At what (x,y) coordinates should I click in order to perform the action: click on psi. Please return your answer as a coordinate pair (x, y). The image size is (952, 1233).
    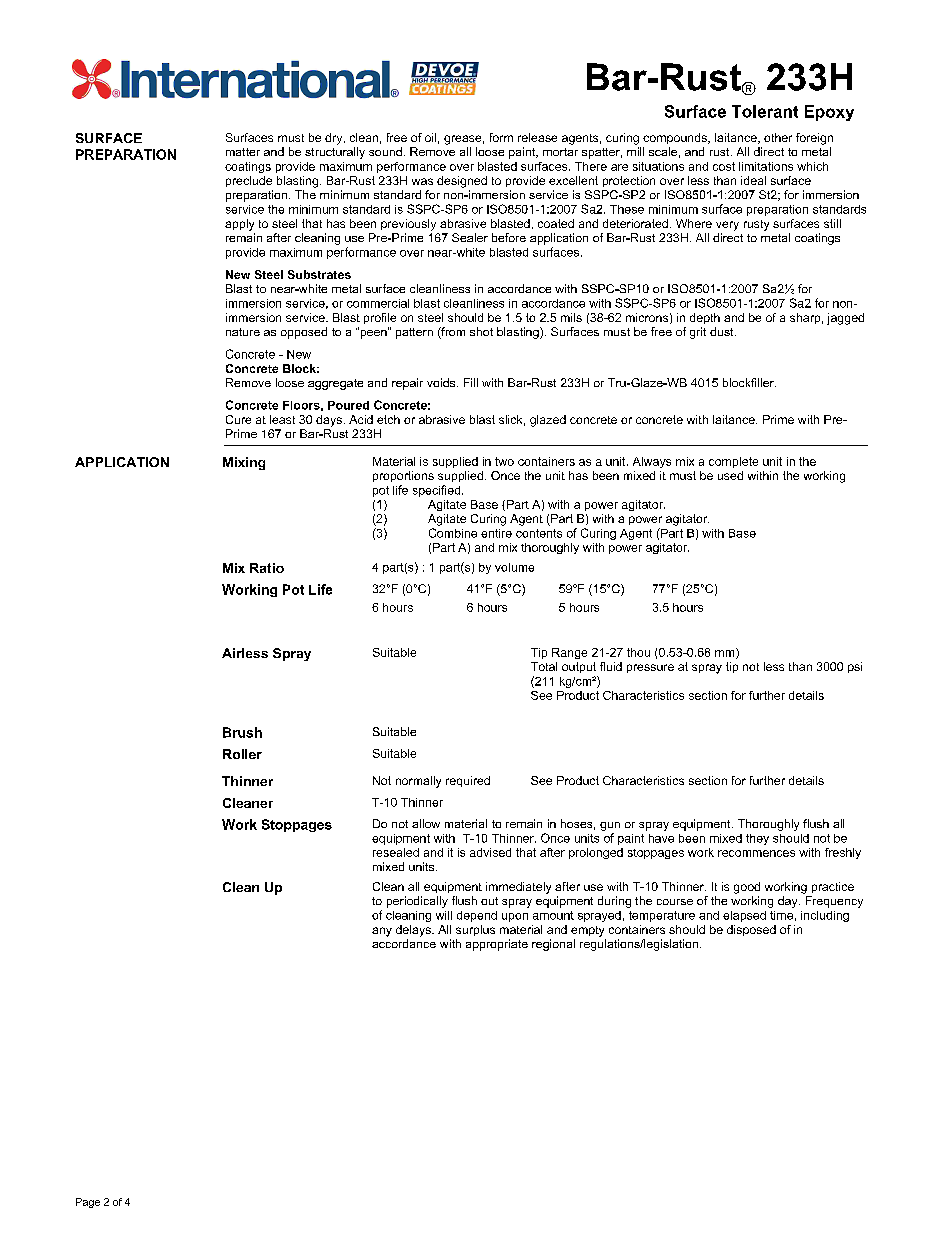
    Looking at the image, I should click on (855, 667).
